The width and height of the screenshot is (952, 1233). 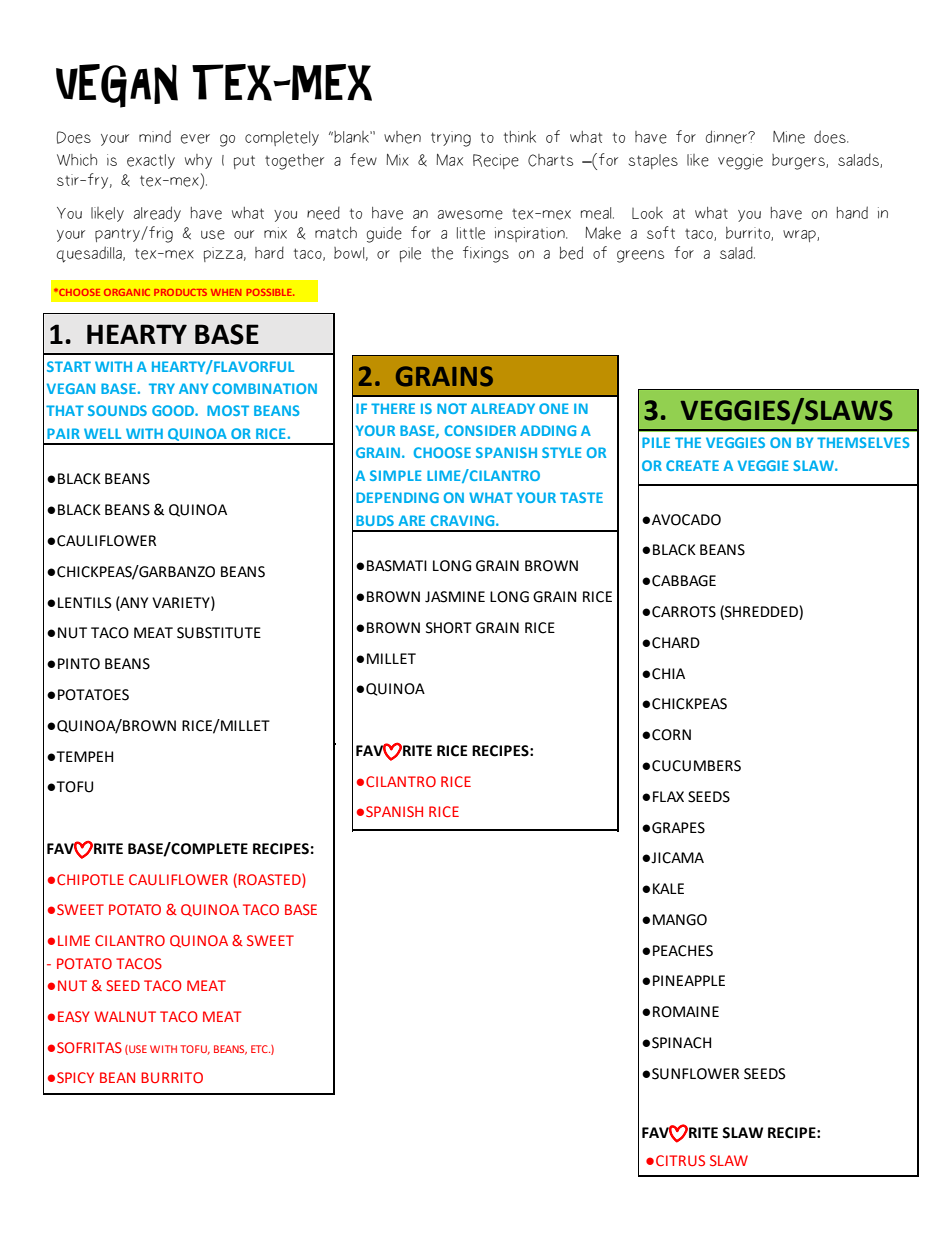 What do you see at coordinates (449, 628) in the screenshot?
I see `SHORT` at bounding box center [449, 628].
